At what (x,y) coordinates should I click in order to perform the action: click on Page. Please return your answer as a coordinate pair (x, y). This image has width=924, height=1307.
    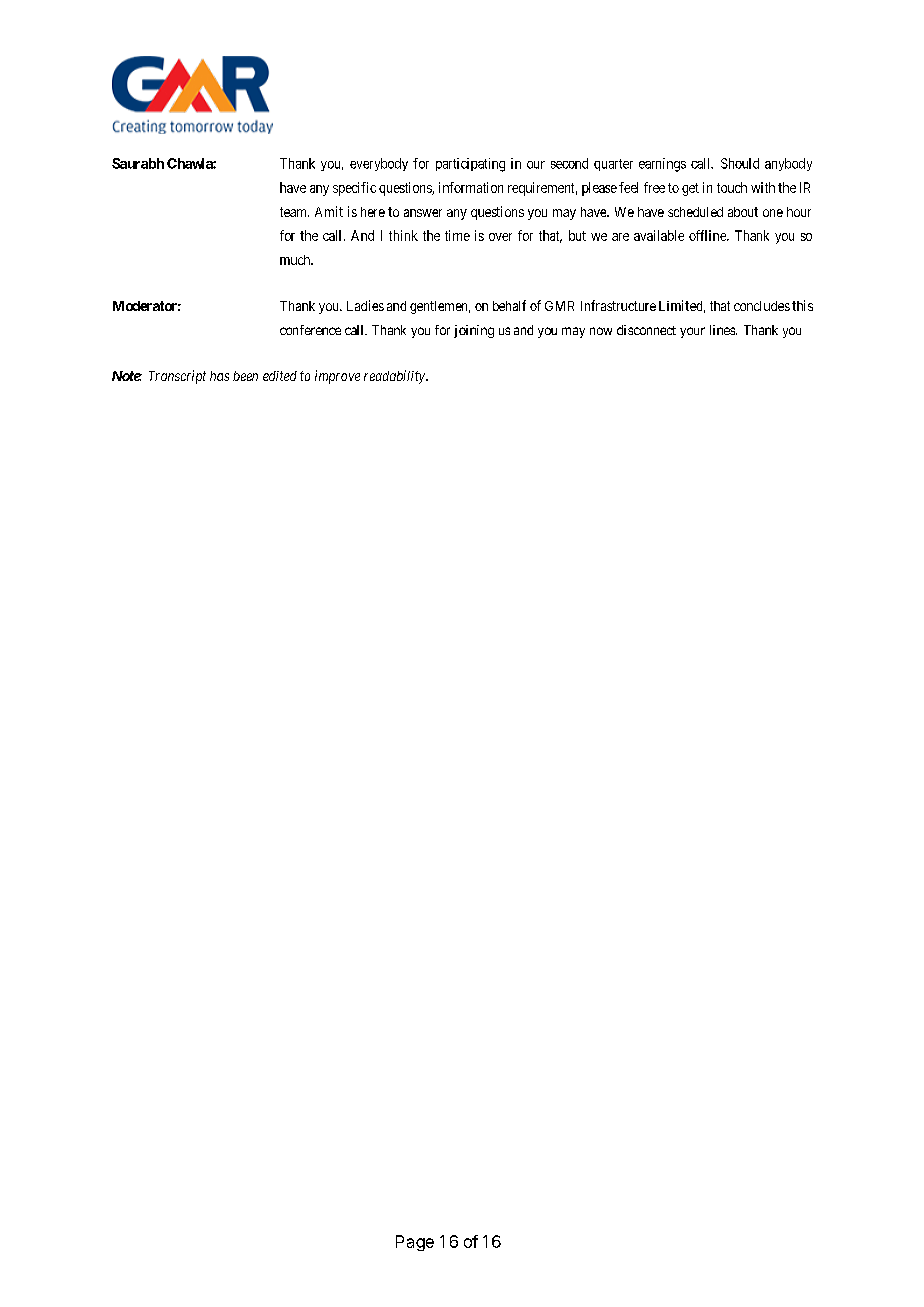
    Looking at the image, I should click on (415, 1243).
